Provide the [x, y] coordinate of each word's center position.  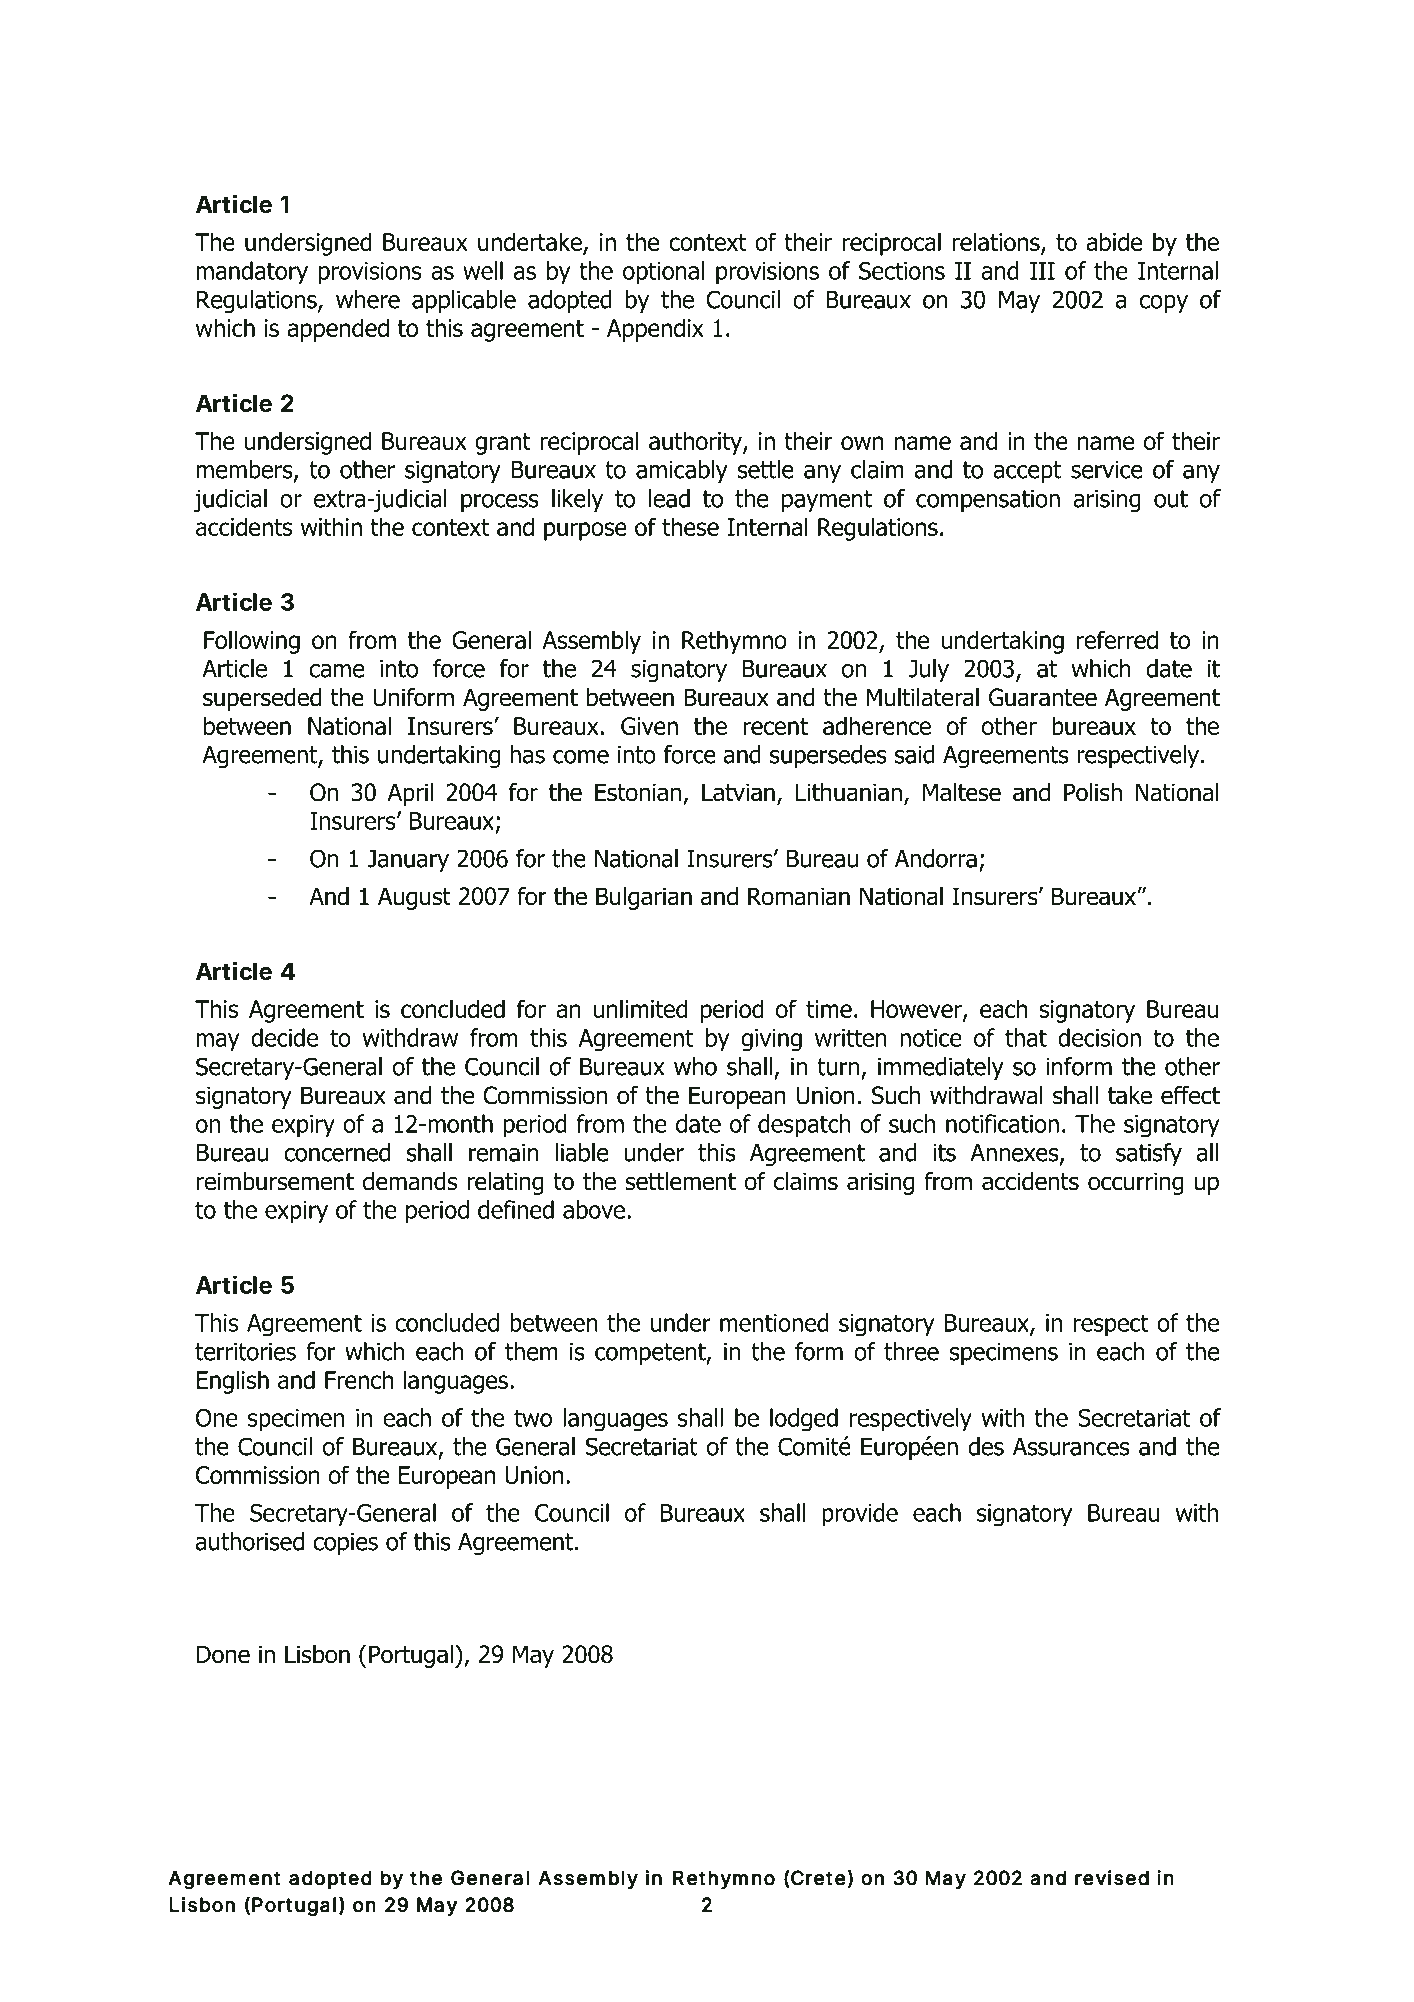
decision [1099, 1037]
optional [663, 273]
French [359, 1379]
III [1042, 271]
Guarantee [1043, 697]
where [368, 299]
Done [223, 1654]
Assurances [1071, 1447]
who [695, 1066]
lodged [804, 1420]
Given [649, 726]
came [336, 671]
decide [284, 1037]
